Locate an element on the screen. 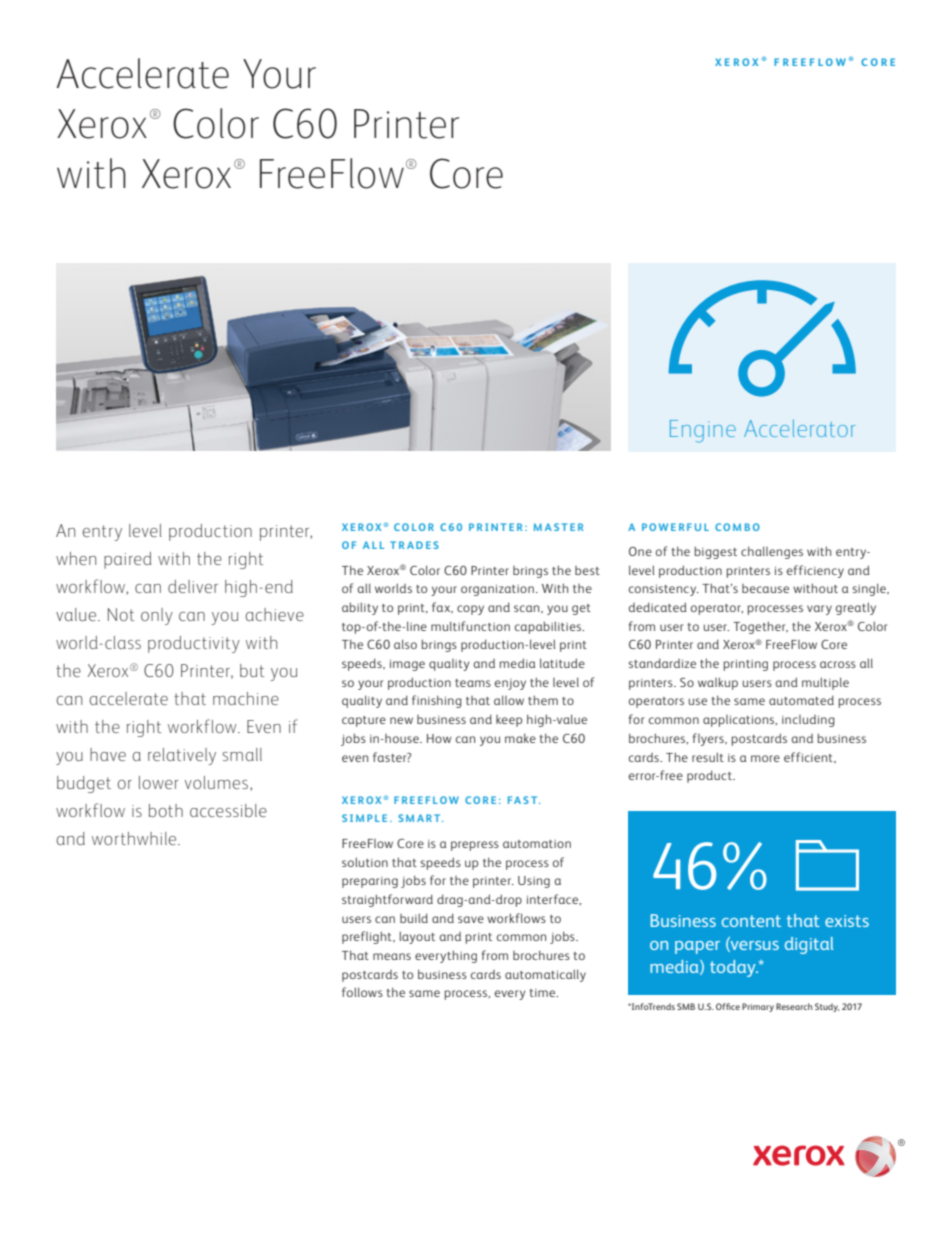  Engine is located at coordinates (703, 431).
